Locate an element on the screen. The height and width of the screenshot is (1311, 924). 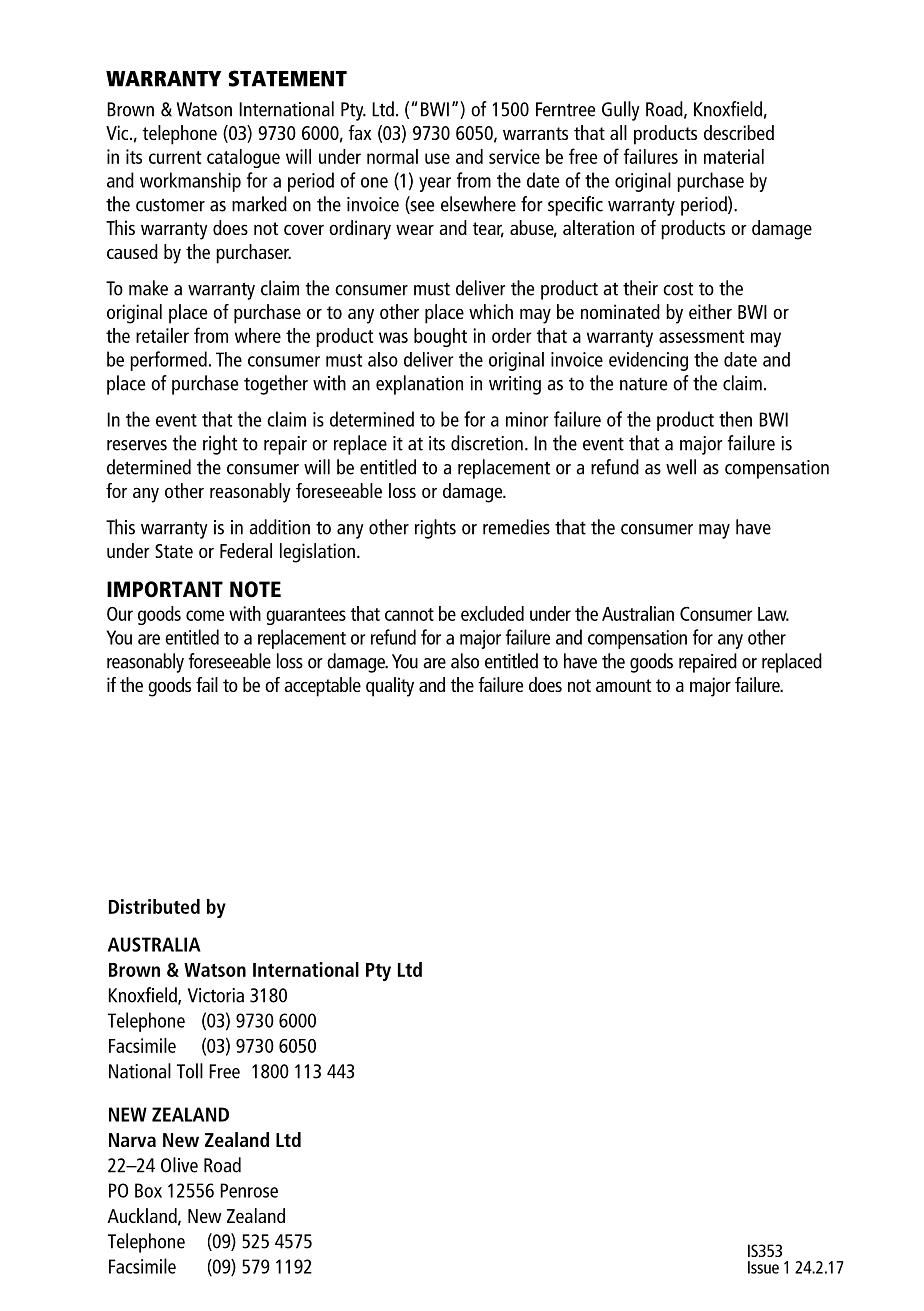
amount is located at coordinates (623, 685).
